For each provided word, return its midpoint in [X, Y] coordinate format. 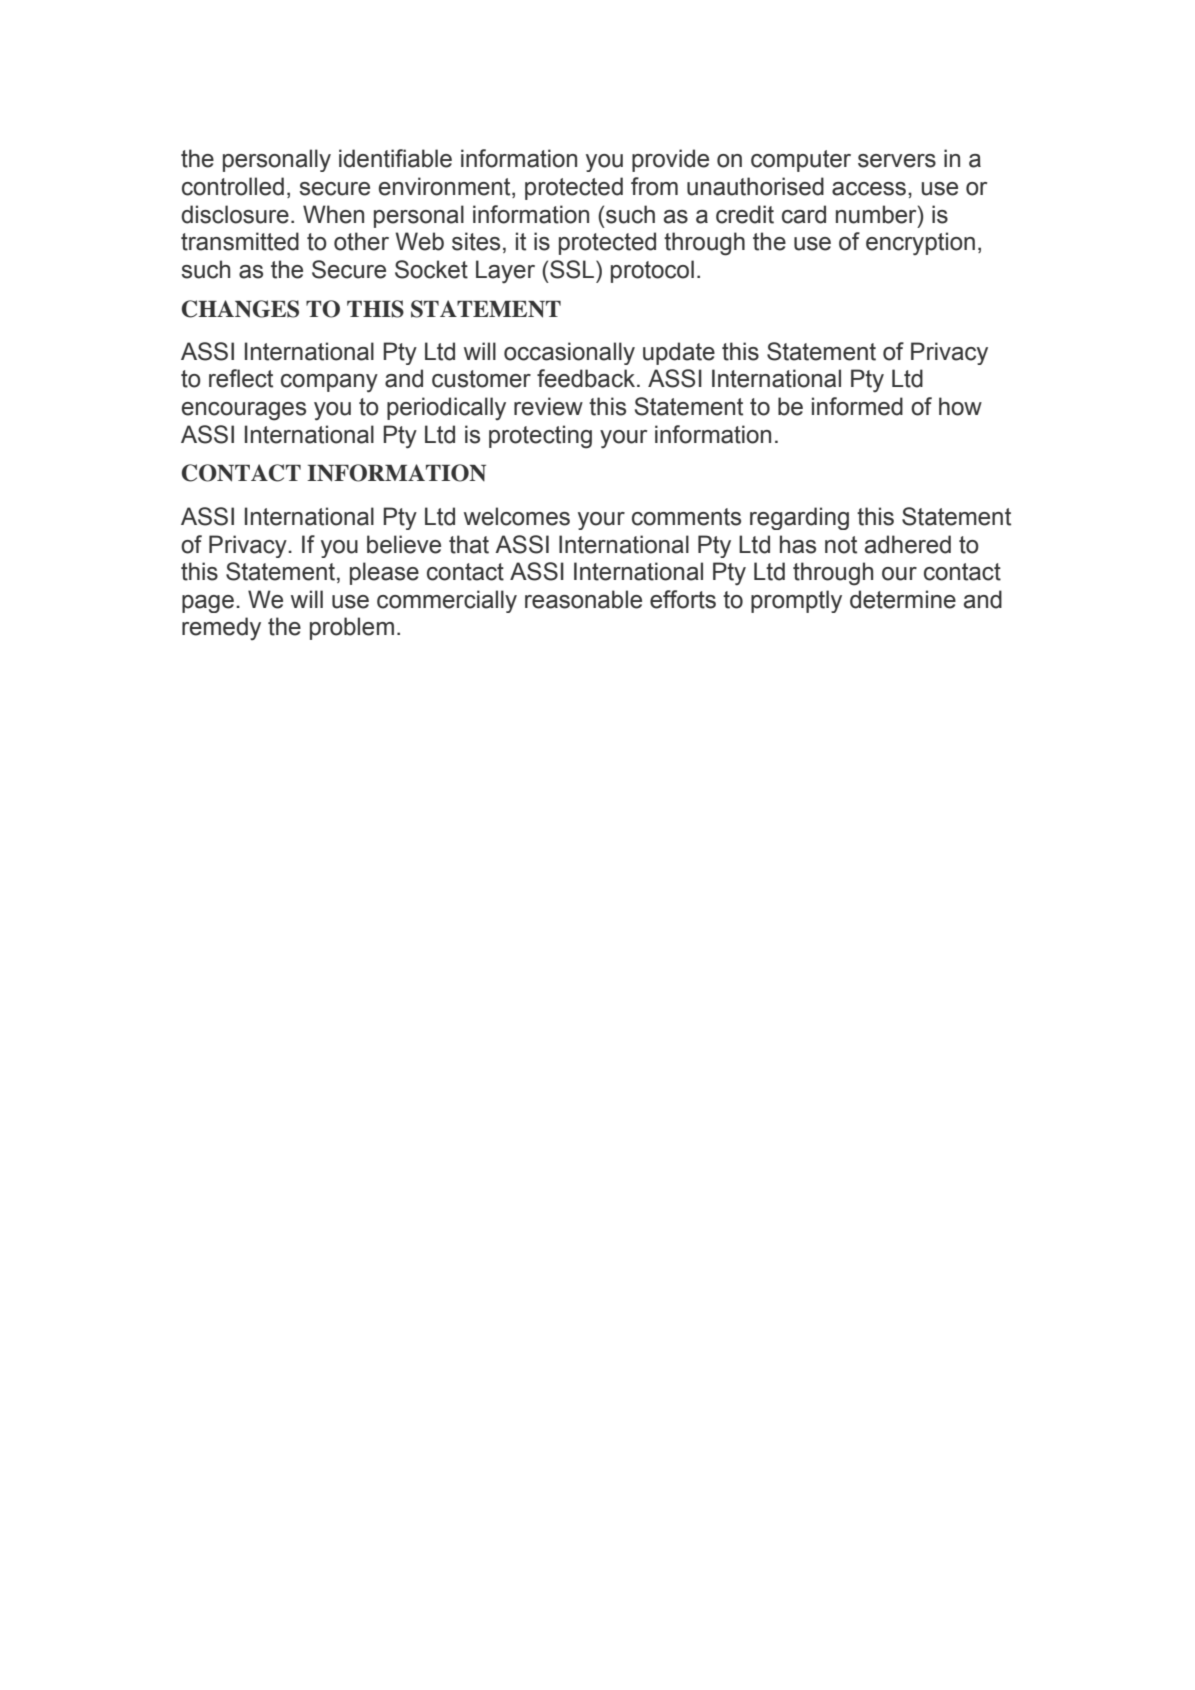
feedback [587, 378]
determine [903, 599]
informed [857, 406]
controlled [233, 186]
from [654, 186]
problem [352, 628]
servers [897, 161]
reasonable [583, 599]
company [329, 383]
